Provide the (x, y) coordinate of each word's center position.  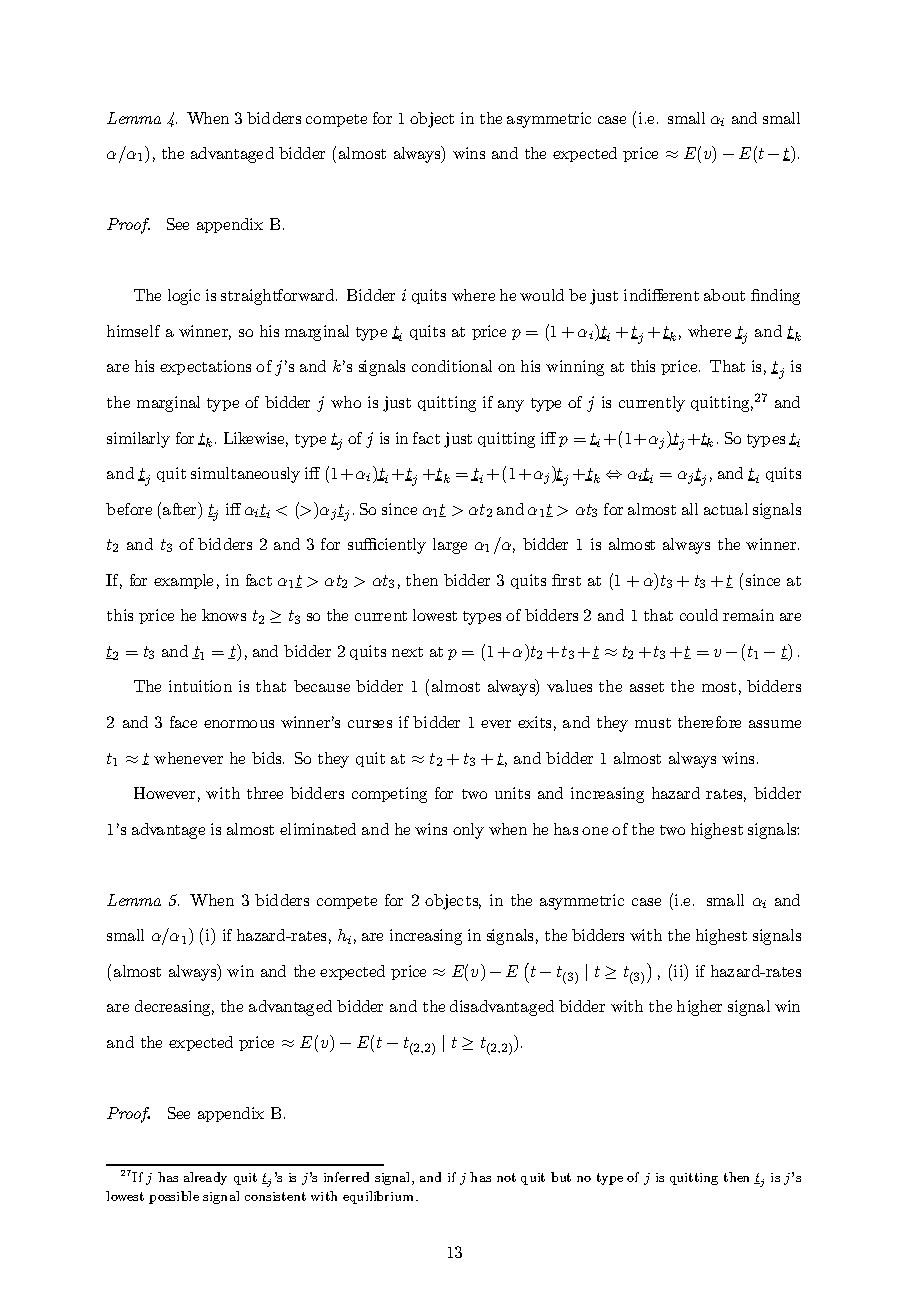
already (205, 1178)
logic (184, 297)
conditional (452, 366)
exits (534, 722)
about (724, 295)
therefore (709, 722)
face (183, 722)
